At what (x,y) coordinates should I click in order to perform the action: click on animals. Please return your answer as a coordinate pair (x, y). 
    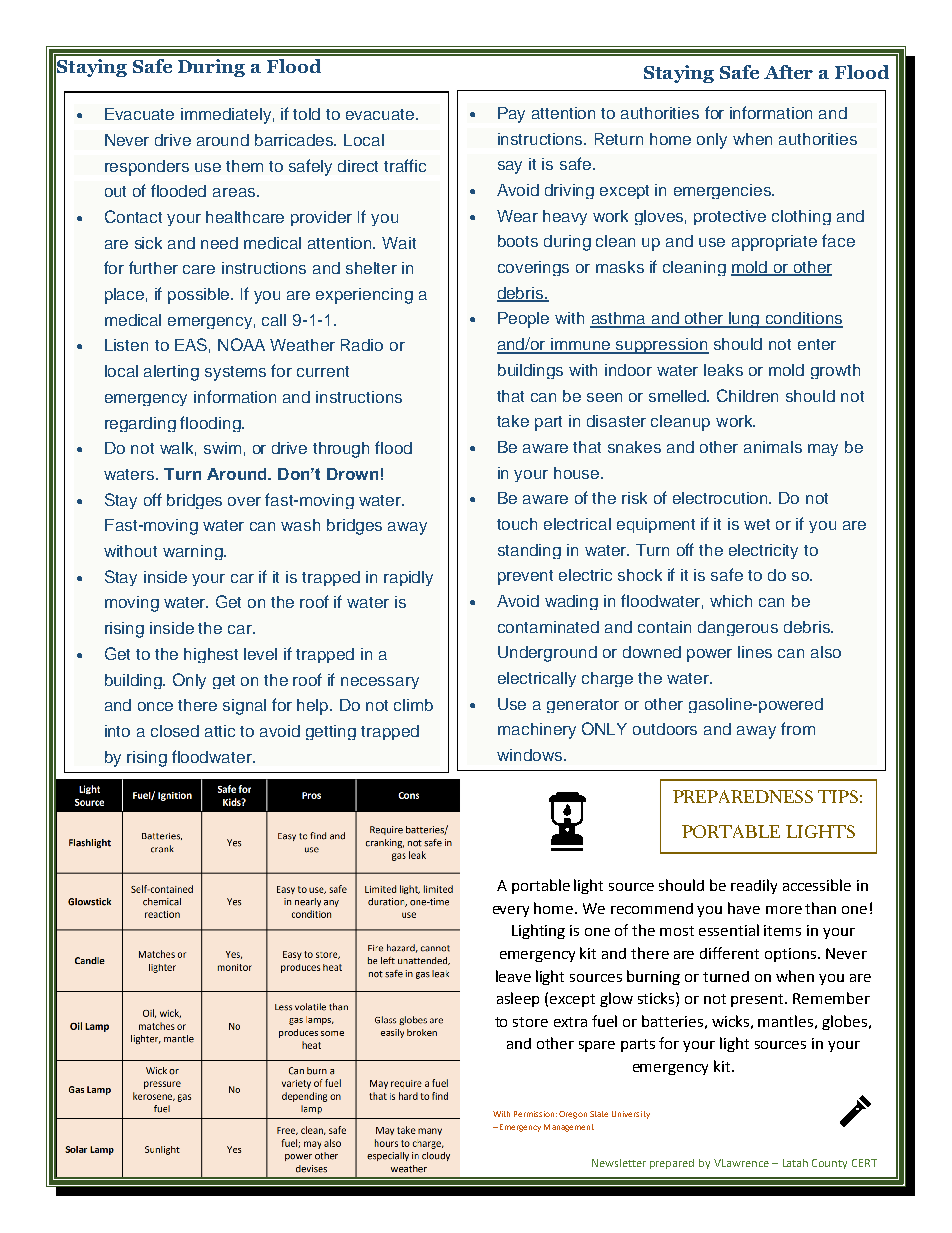
    Looking at the image, I should click on (773, 447).
